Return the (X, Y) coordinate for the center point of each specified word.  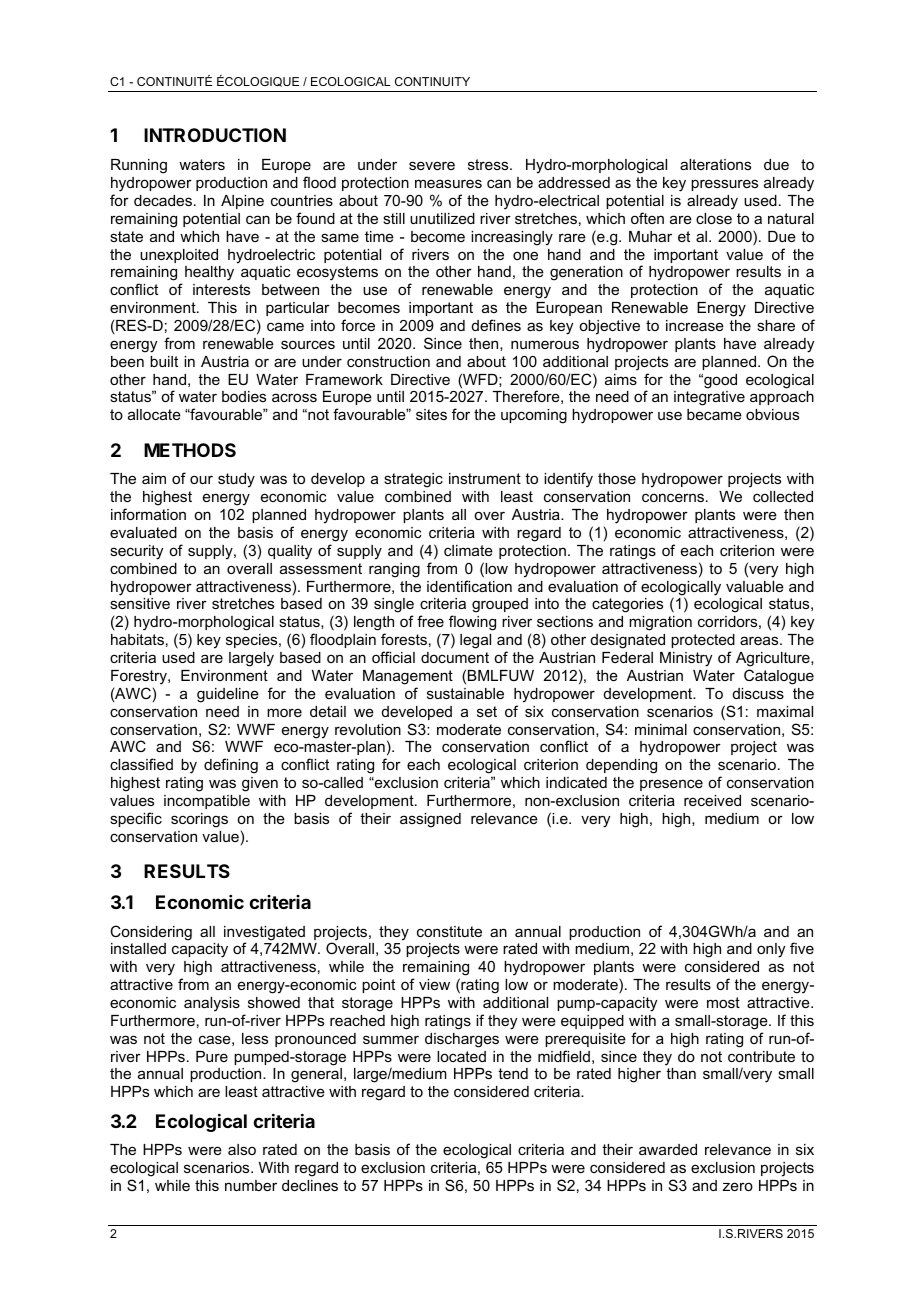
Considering (151, 933)
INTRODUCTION (215, 135)
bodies (244, 396)
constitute (449, 931)
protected (703, 641)
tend (513, 1073)
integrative (709, 398)
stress (489, 164)
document (455, 657)
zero (737, 1186)
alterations (715, 164)
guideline (228, 695)
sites (431, 414)
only (771, 950)
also (242, 1149)
